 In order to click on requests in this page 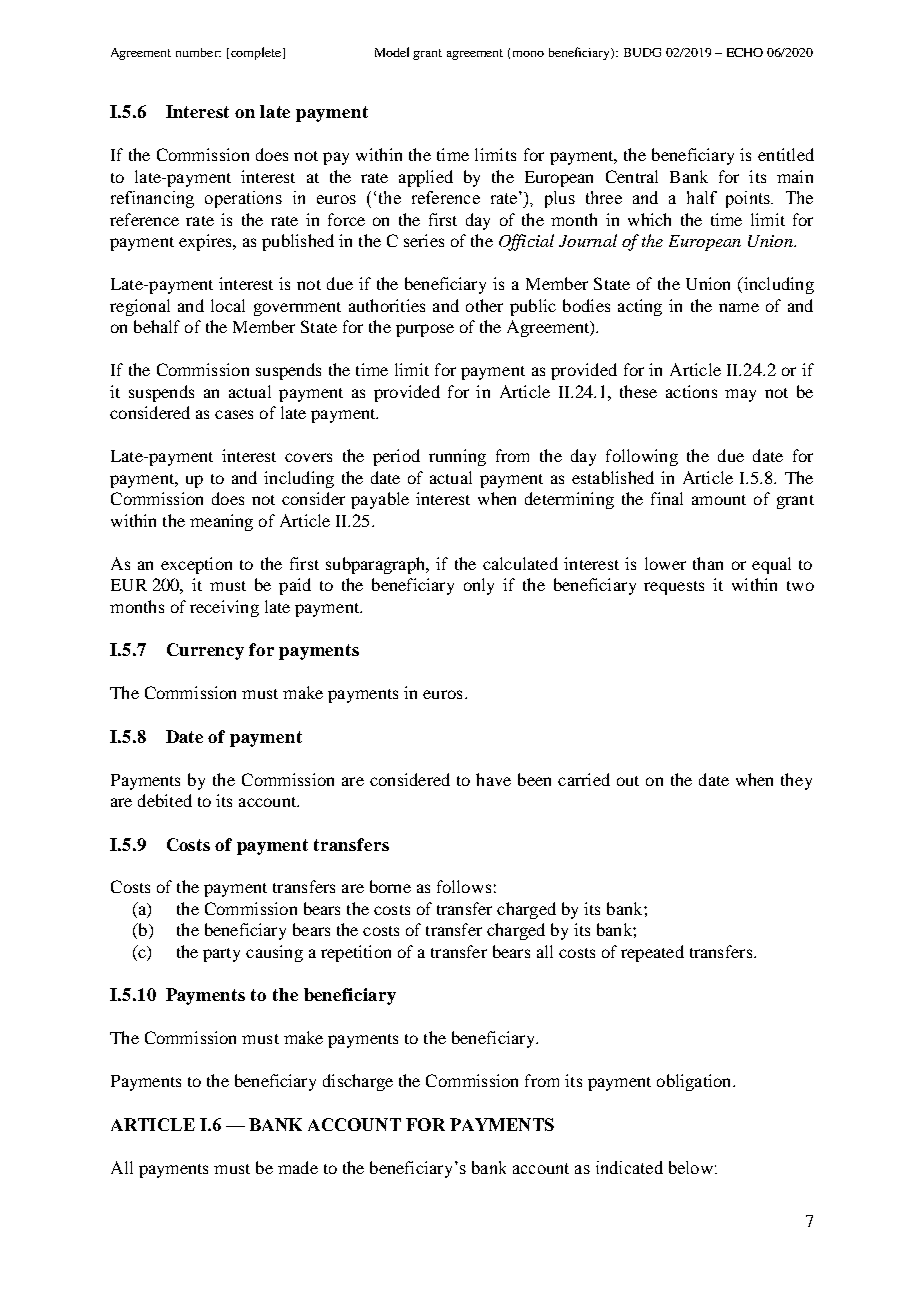, I will do `click(674, 588)`.
